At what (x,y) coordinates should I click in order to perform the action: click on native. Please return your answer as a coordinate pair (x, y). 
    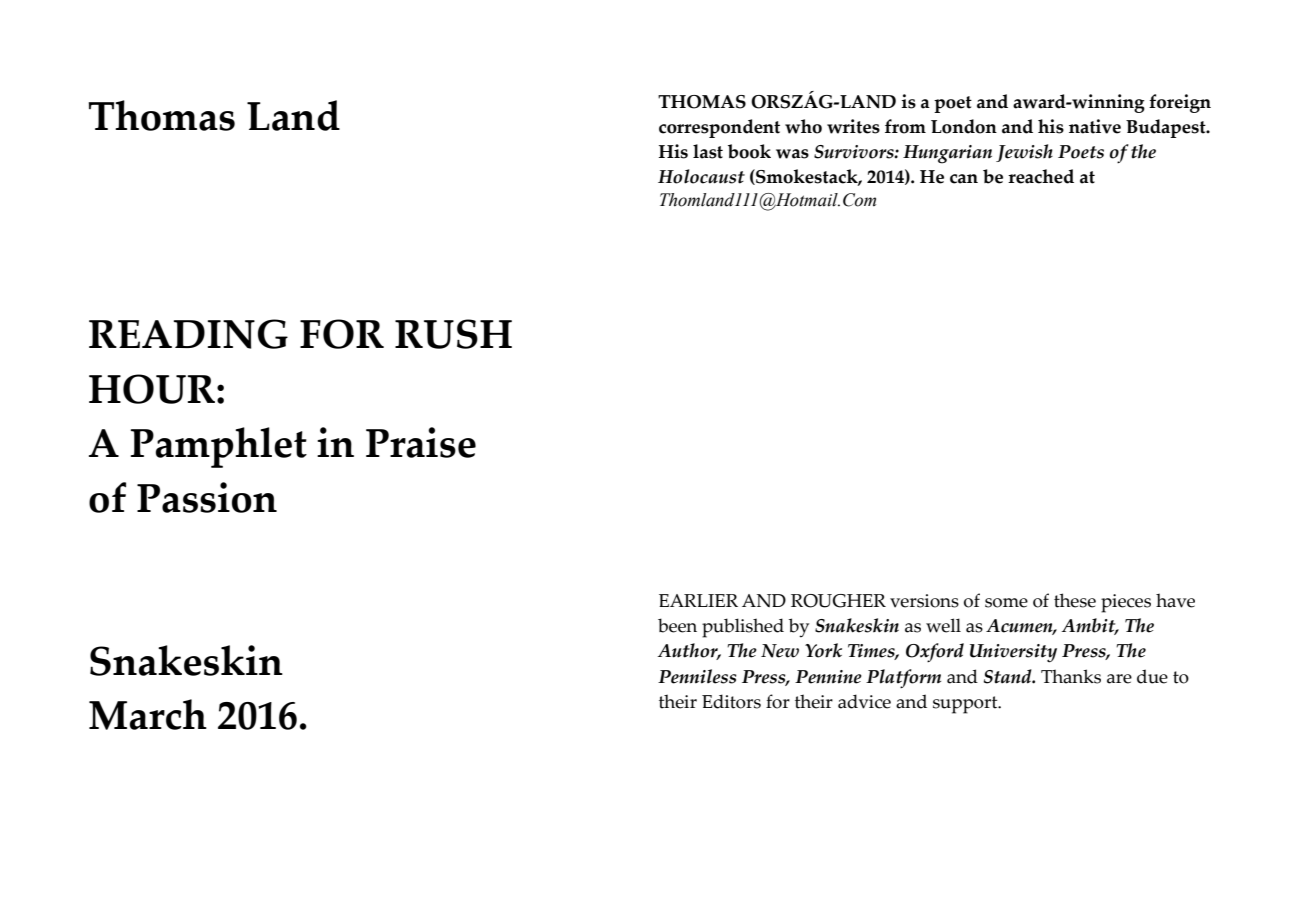
    Looking at the image, I should click on (1095, 126).
